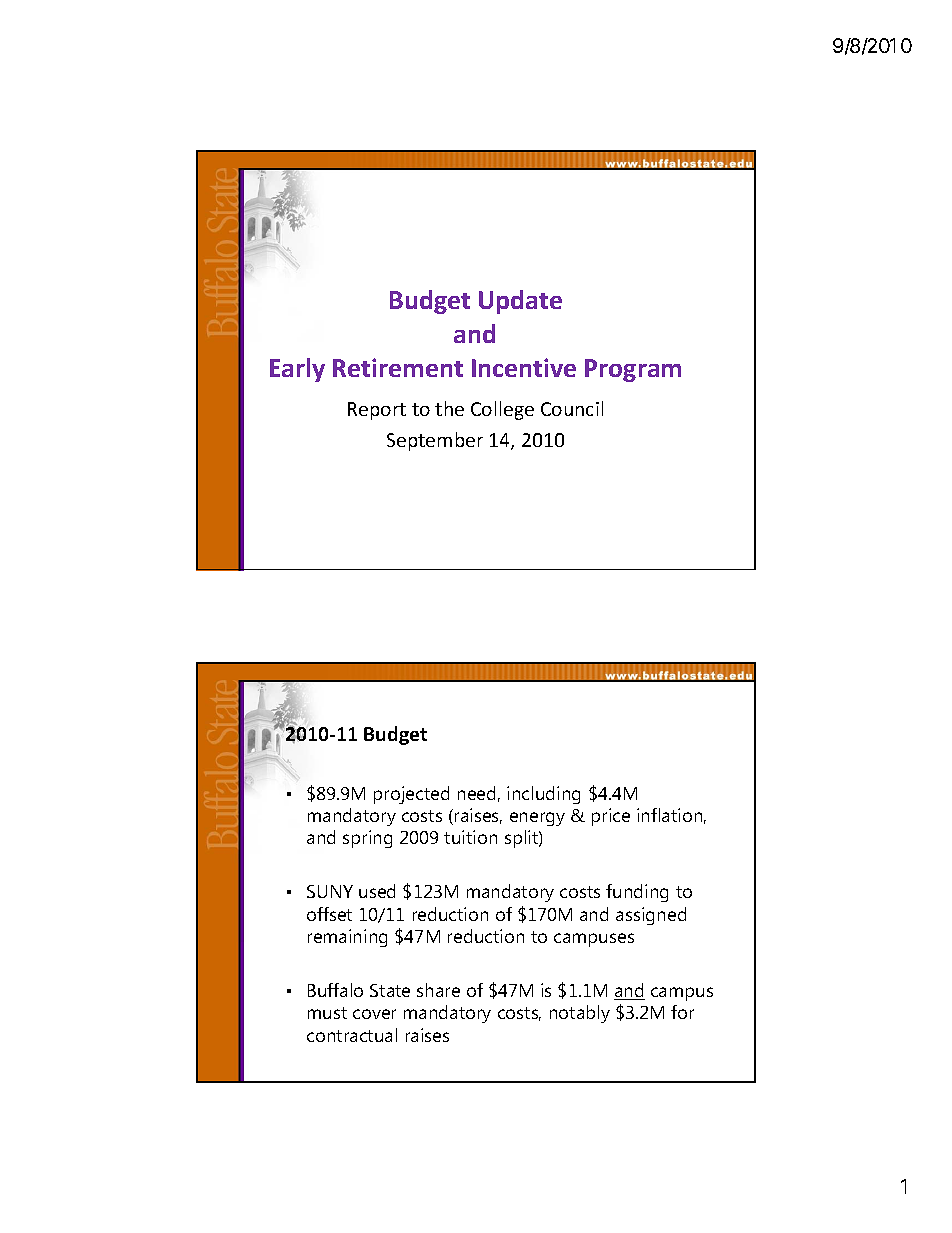  Describe the element at coordinates (297, 370) in the screenshot. I see `Early` at that location.
